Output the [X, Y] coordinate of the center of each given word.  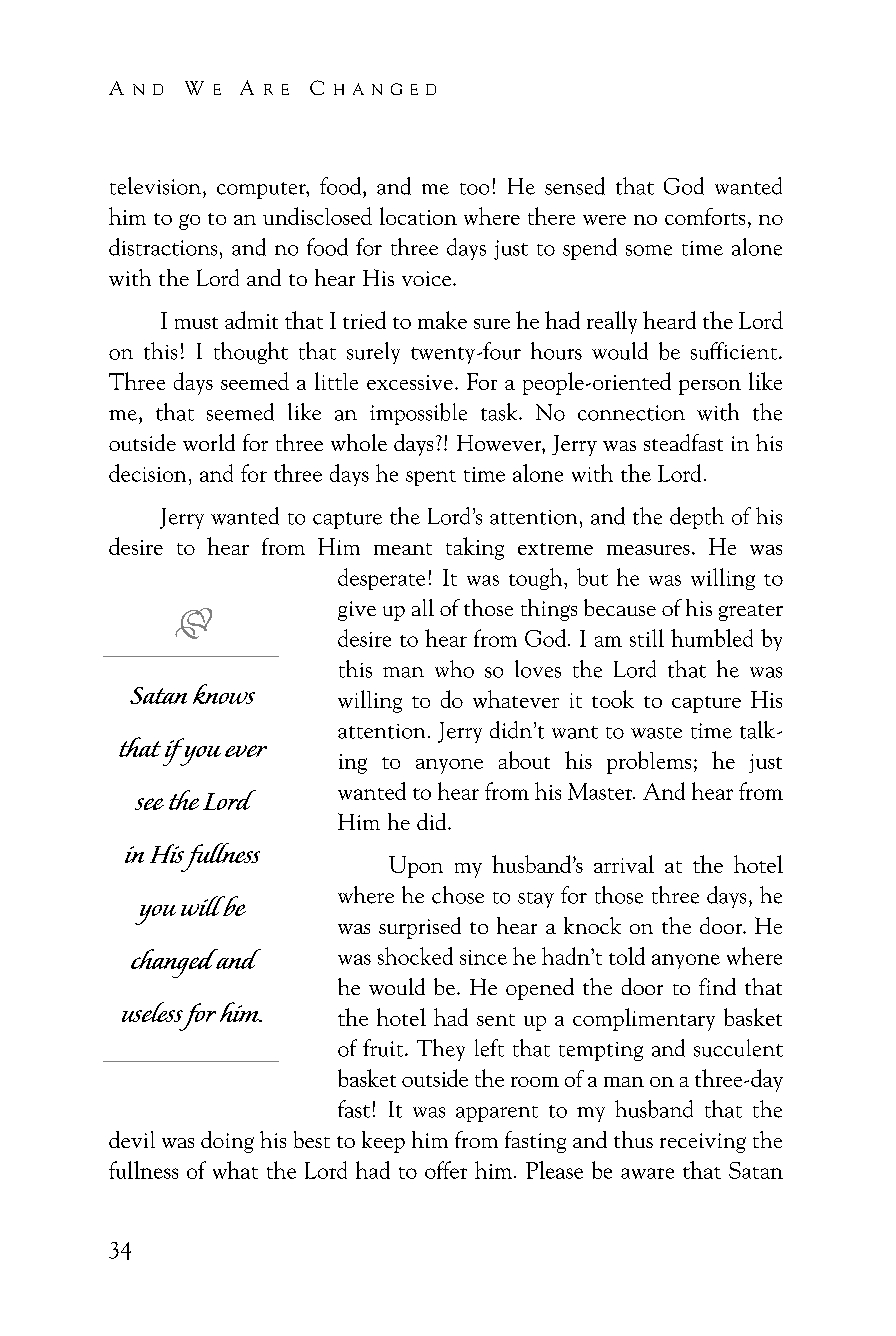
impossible [418, 414]
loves [538, 669]
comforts [705, 216]
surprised [420, 928]
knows [224, 694]
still [647, 638]
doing [227, 1142]
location [418, 216]
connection [631, 413]
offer [446, 1170]
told [627, 956]
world [209, 442]
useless [152, 1012]
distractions [163, 247]
